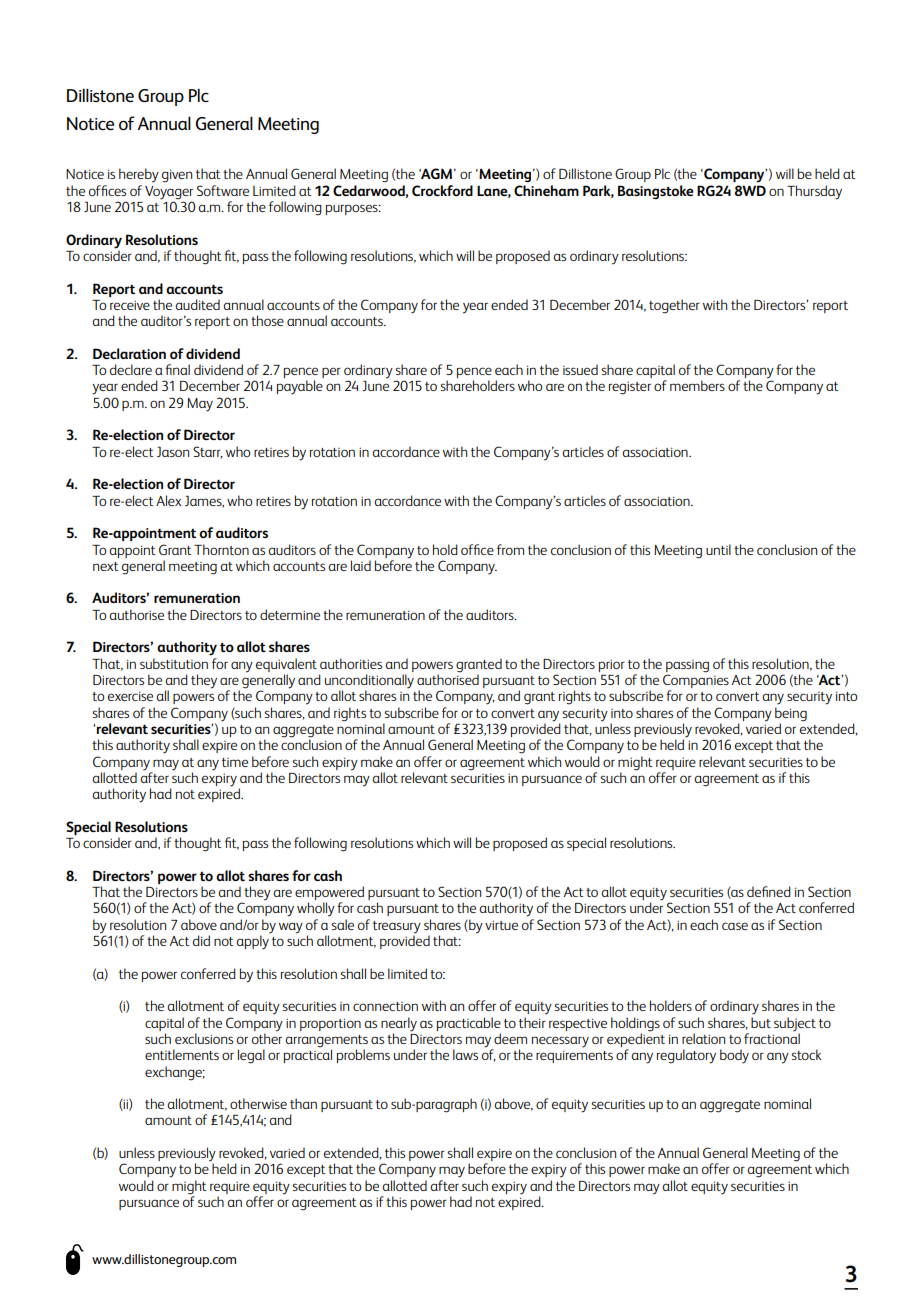  I want to click on case, so click(735, 926).
